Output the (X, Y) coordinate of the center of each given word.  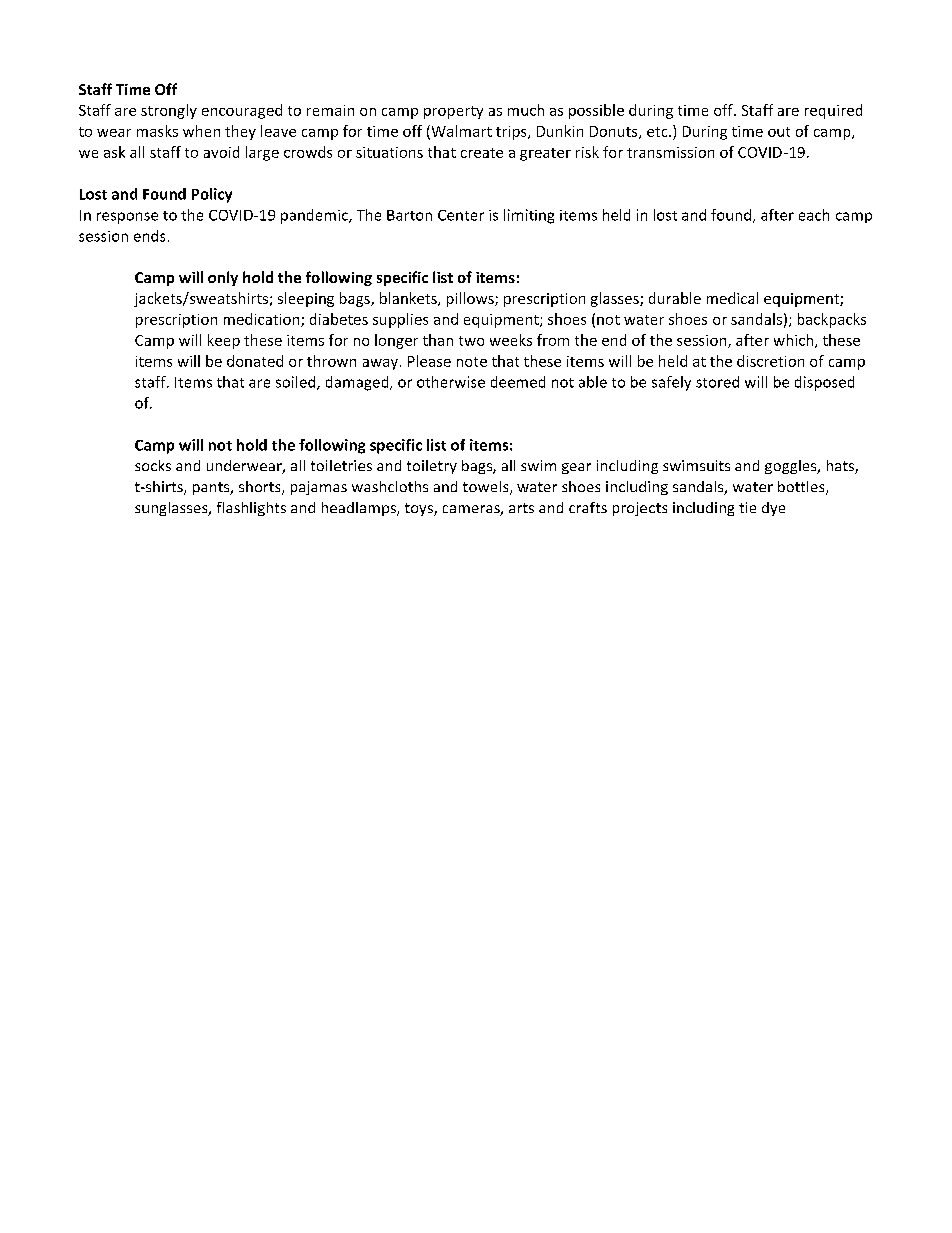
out (779, 132)
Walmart (460, 132)
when (201, 131)
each (814, 215)
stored (717, 382)
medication (263, 320)
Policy (212, 195)
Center (461, 215)
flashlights (251, 509)
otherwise (451, 382)
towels (487, 488)
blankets (409, 299)
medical (732, 298)
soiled (297, 383)
